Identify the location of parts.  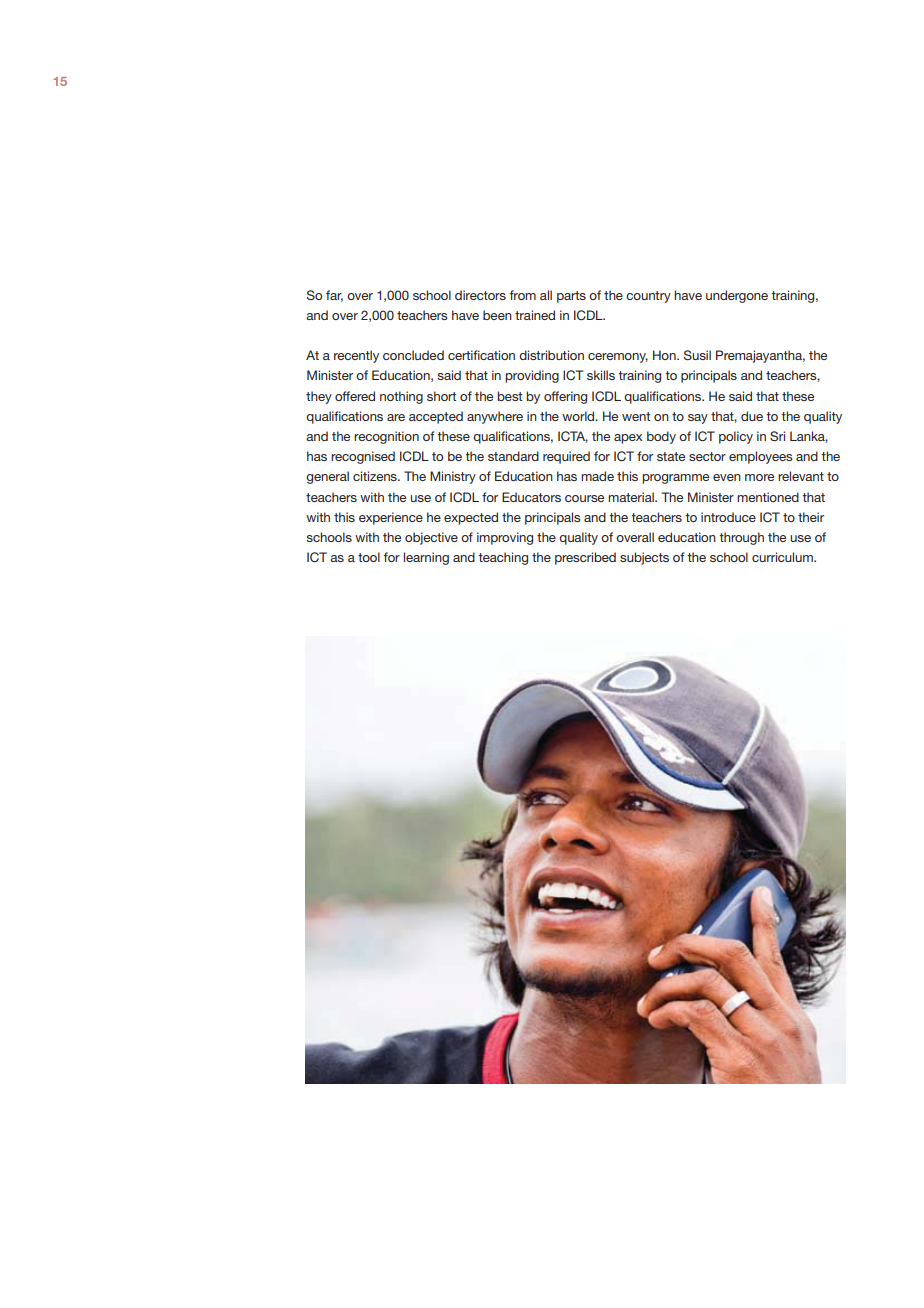
(571, 297).
